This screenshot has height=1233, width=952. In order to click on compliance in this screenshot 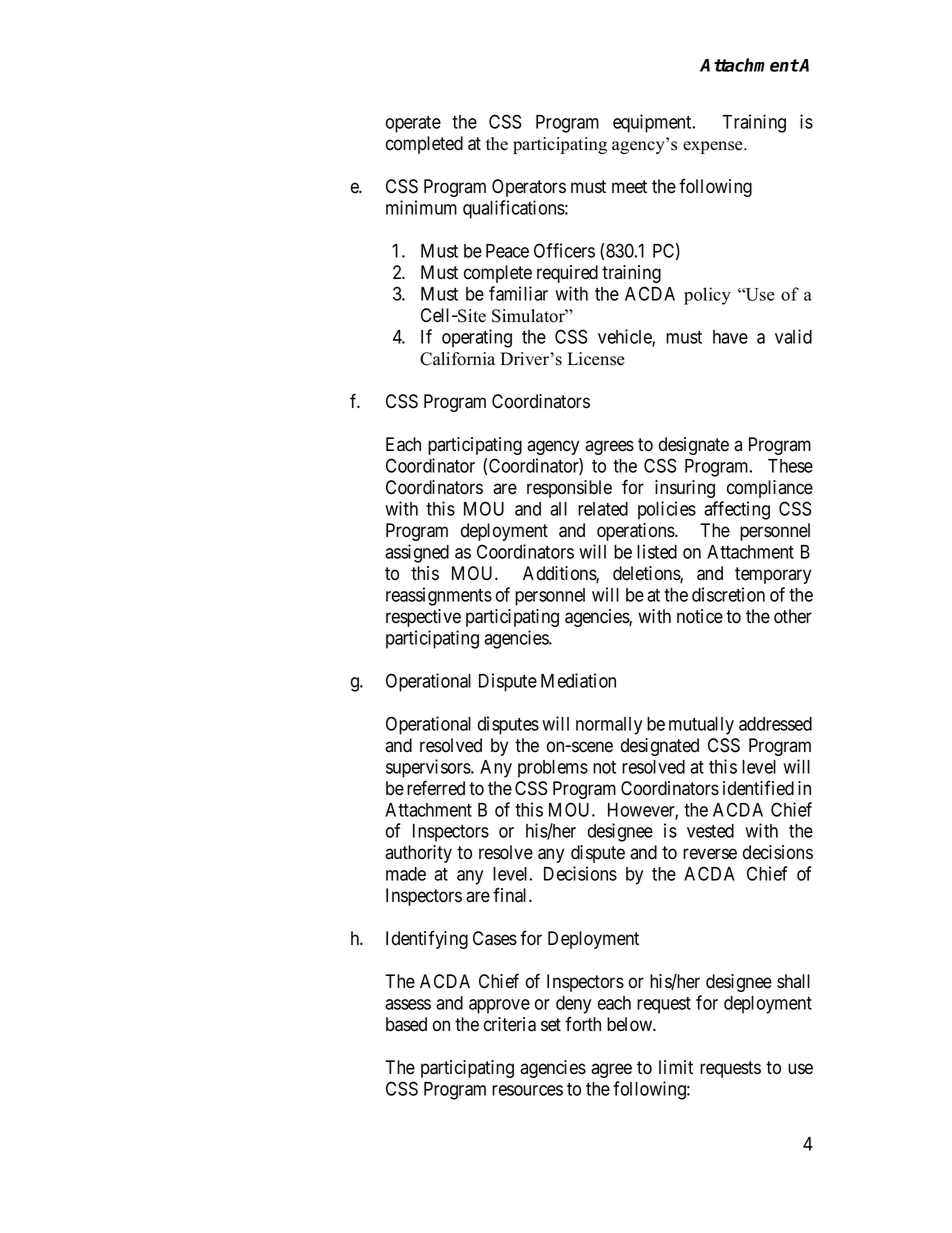, I will do `click(770, 489)`.
